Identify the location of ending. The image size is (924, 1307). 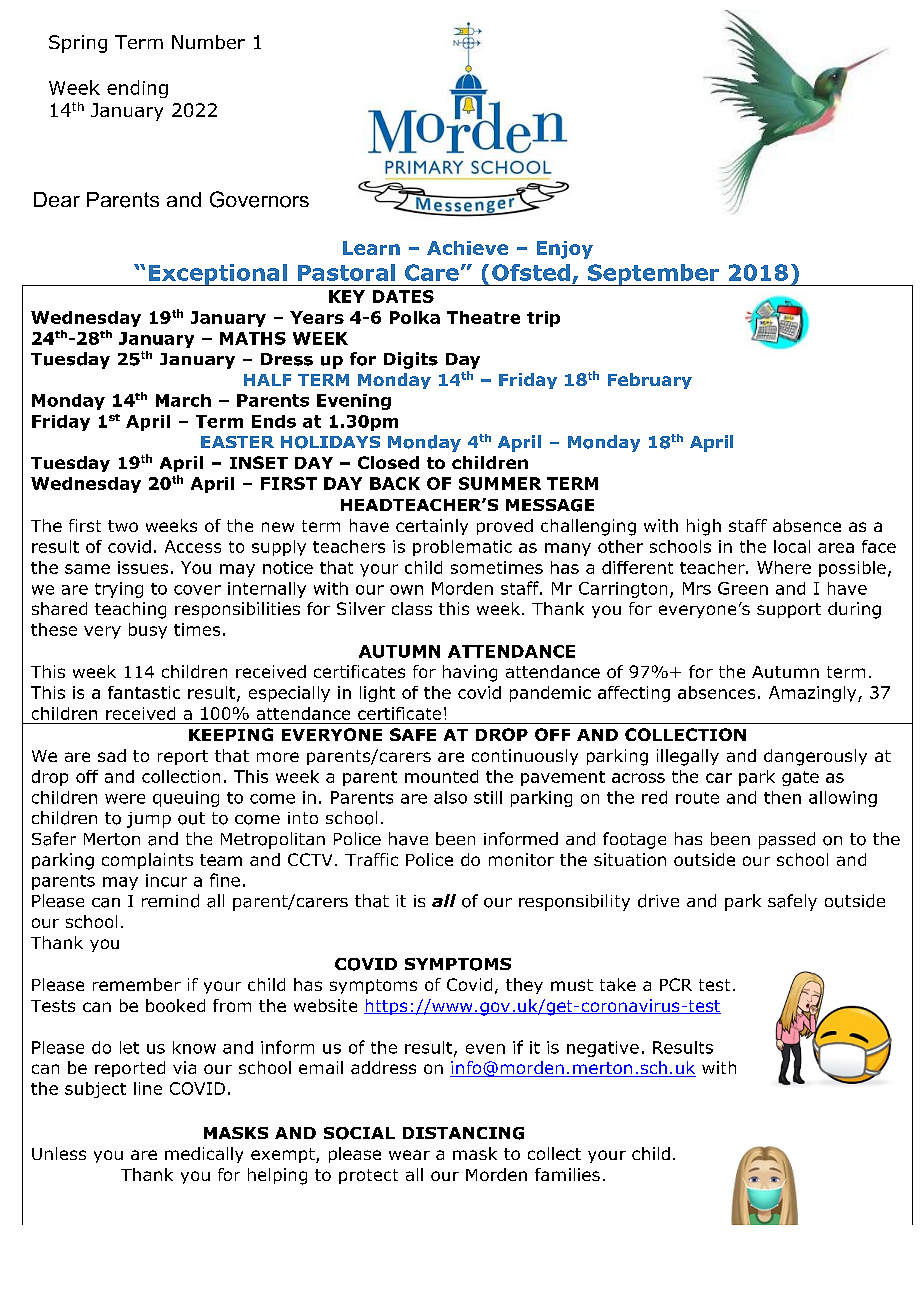
(137, 89).
